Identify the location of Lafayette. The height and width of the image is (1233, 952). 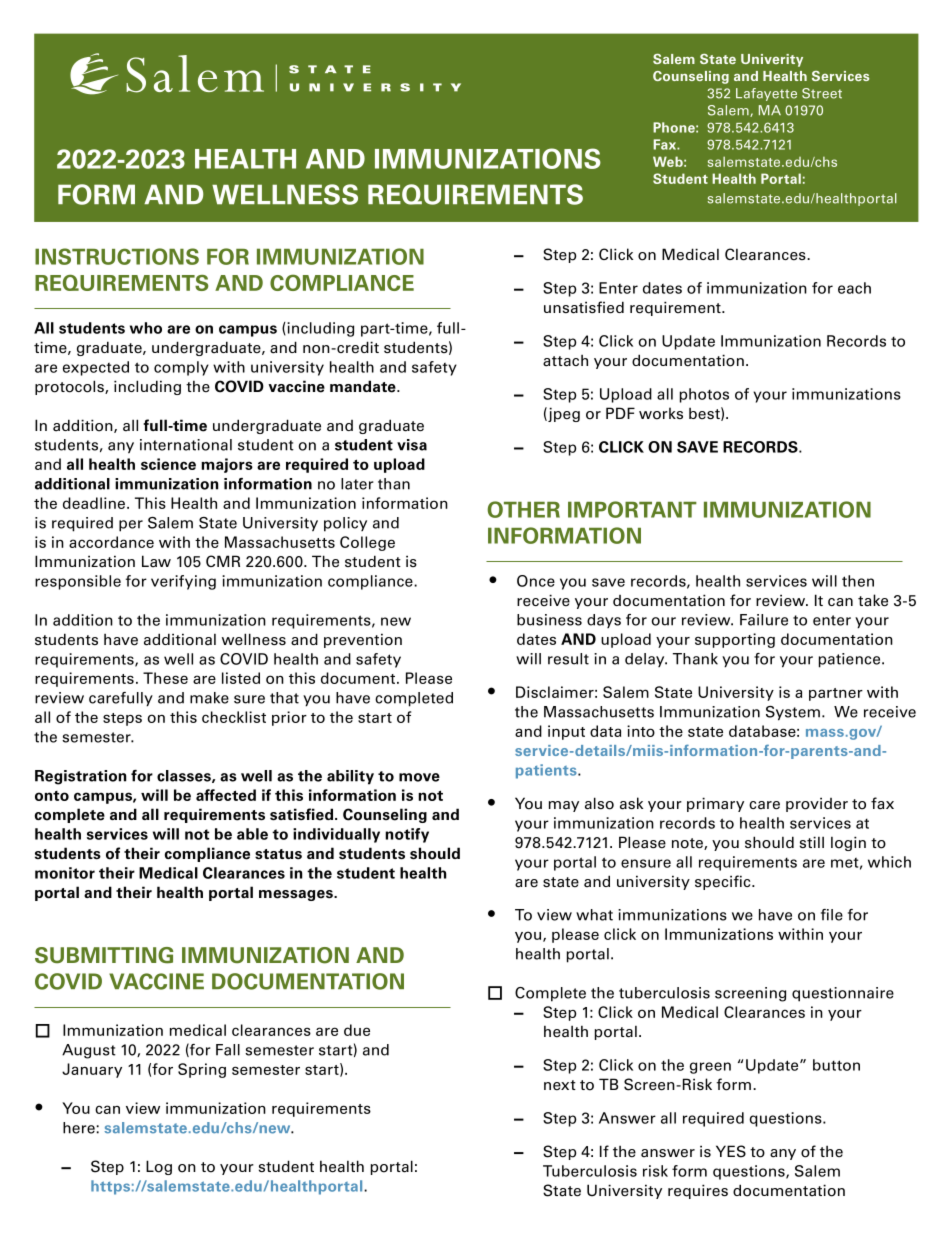
(766, 94).
